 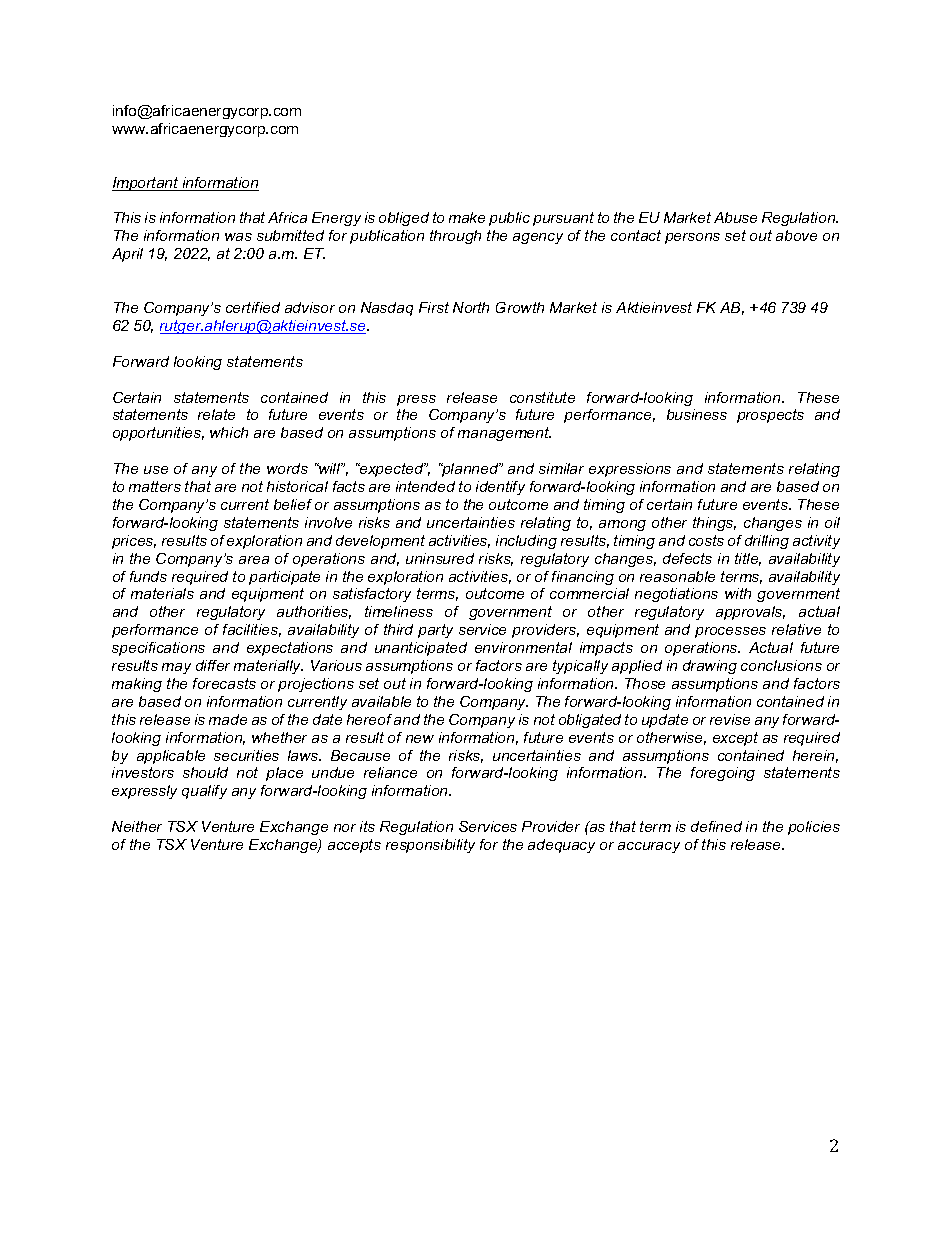 I want to click on things, so click(x=714, y=524).
